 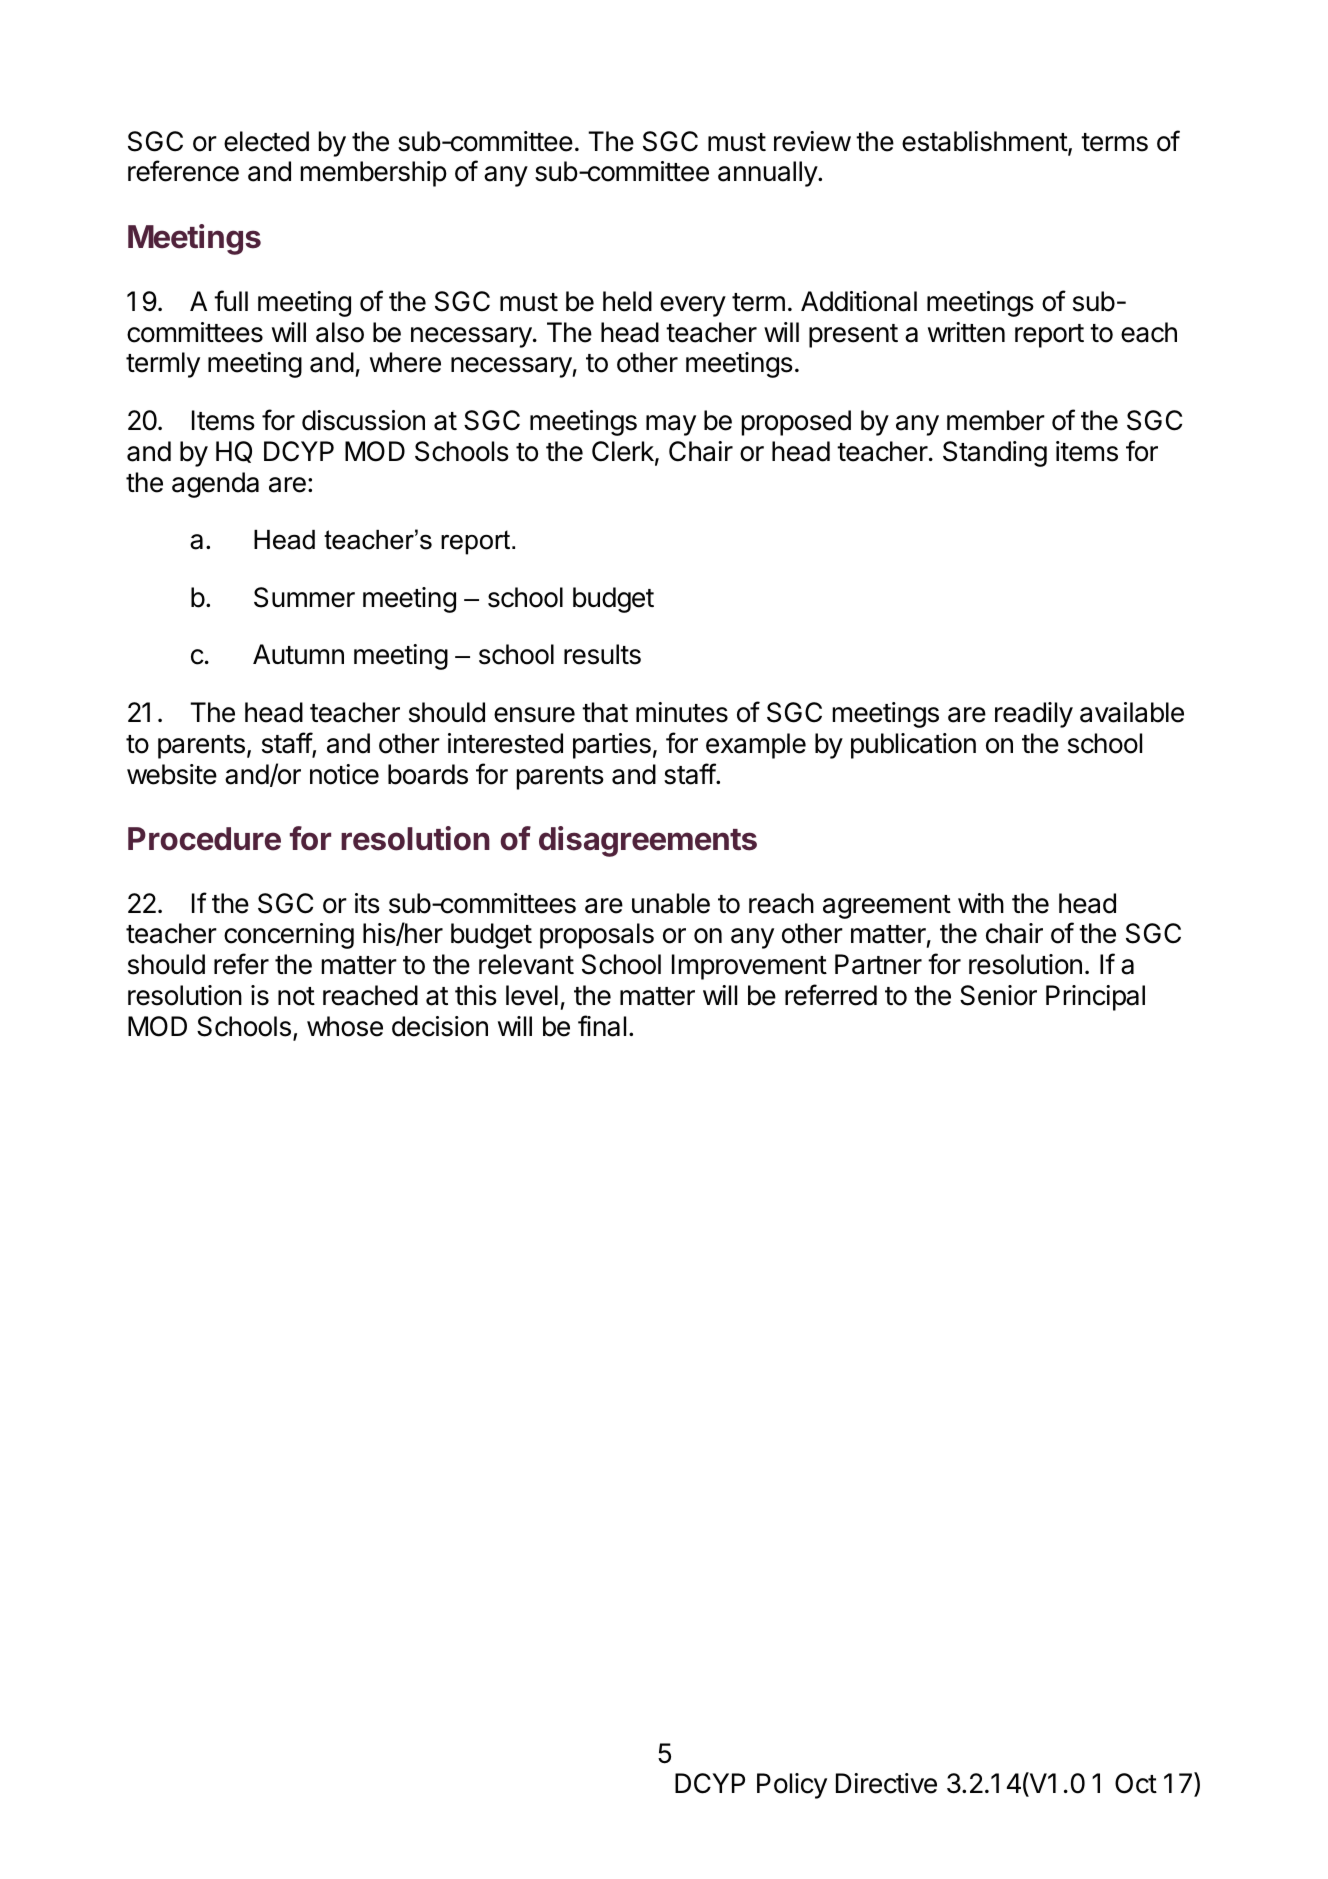 I want to click on whose, so click(x=345, y=1026).
